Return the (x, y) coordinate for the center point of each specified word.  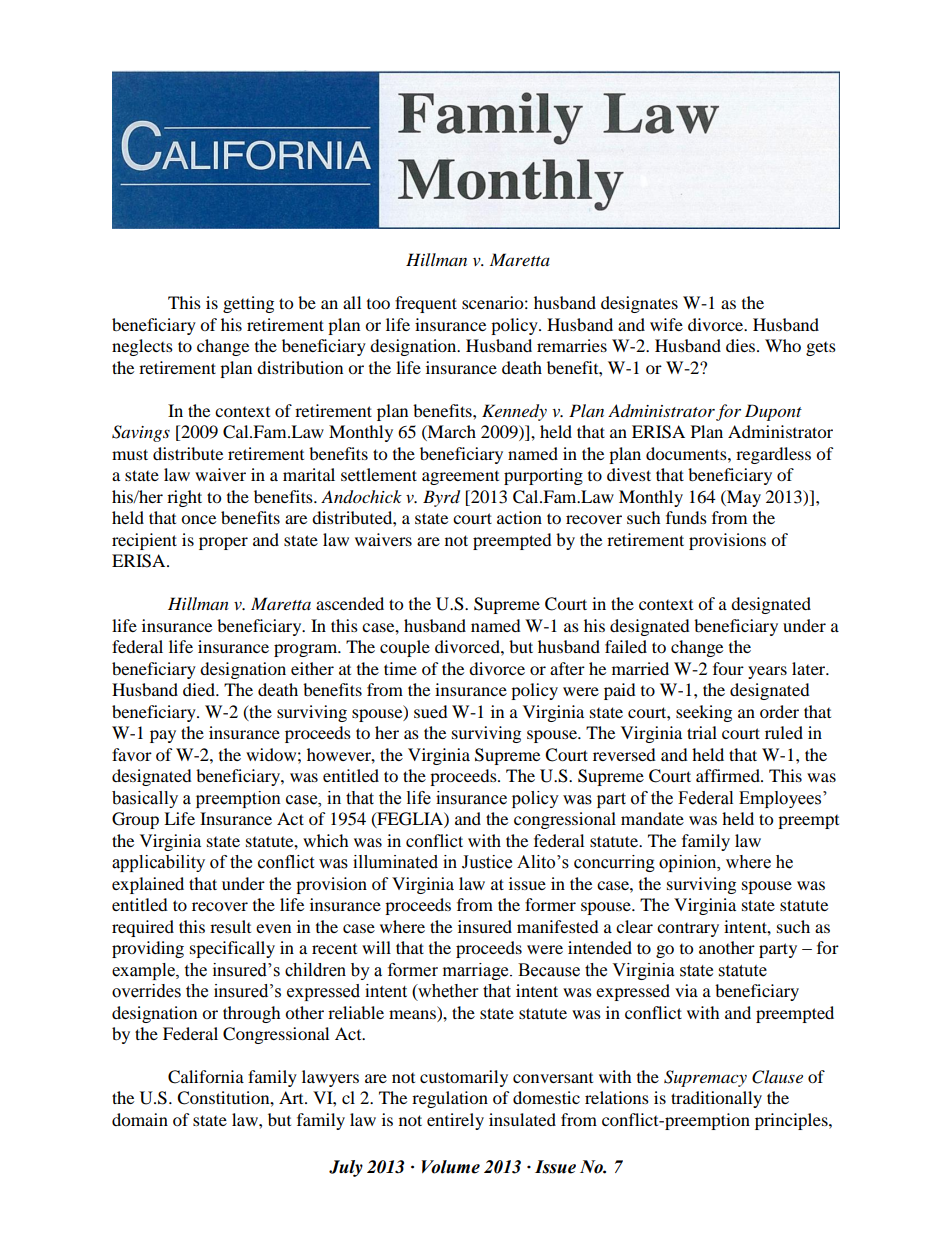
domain (140, 1119)
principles (792, 1121)
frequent (426, 304)
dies (742, 345)
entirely (455, 1121)
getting (248, 304)
